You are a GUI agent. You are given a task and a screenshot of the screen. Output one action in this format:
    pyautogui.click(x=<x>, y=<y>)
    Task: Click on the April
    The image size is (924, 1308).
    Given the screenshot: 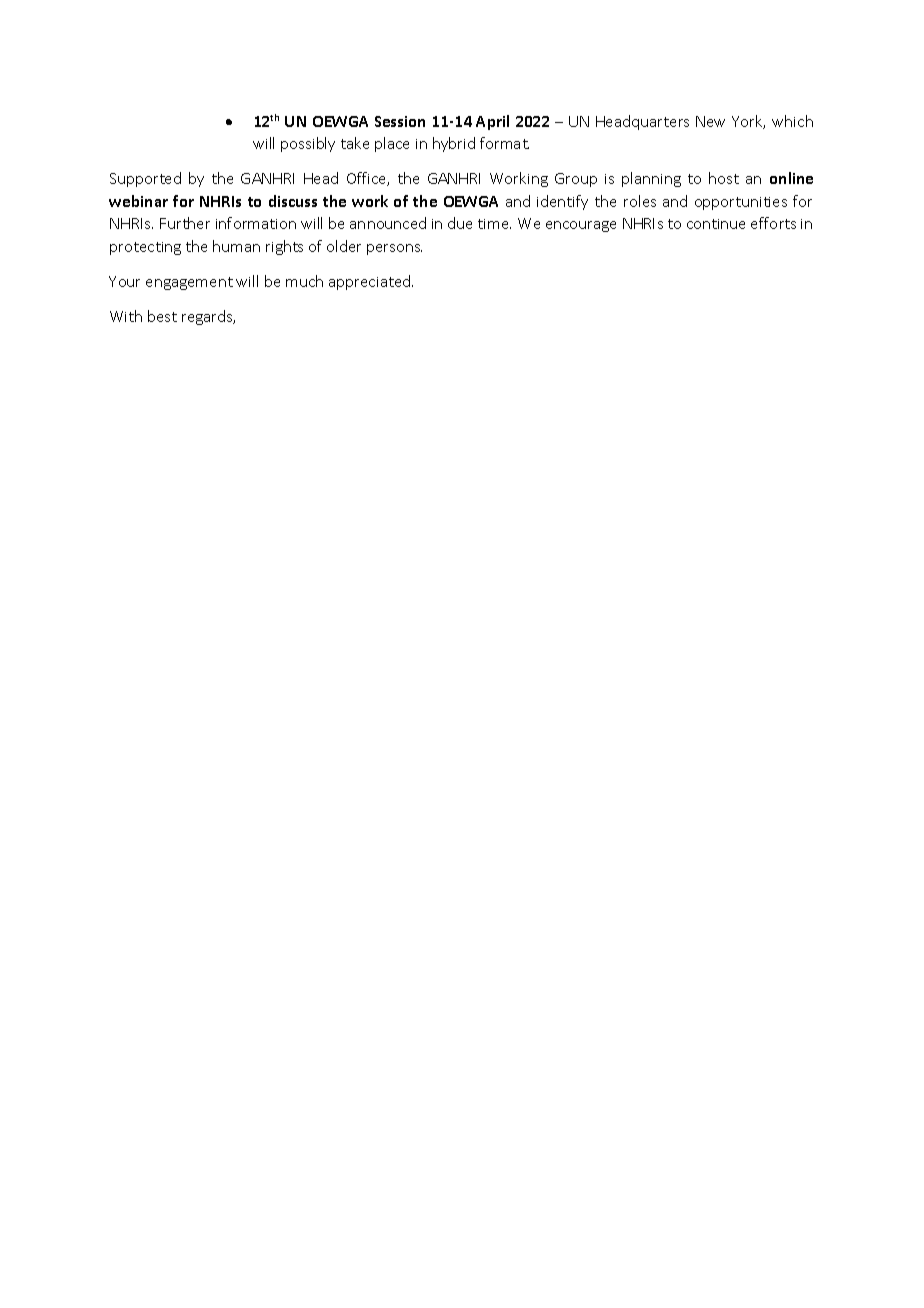 What is the action you would take?
    pyautogui.click(x=492, y=122)
